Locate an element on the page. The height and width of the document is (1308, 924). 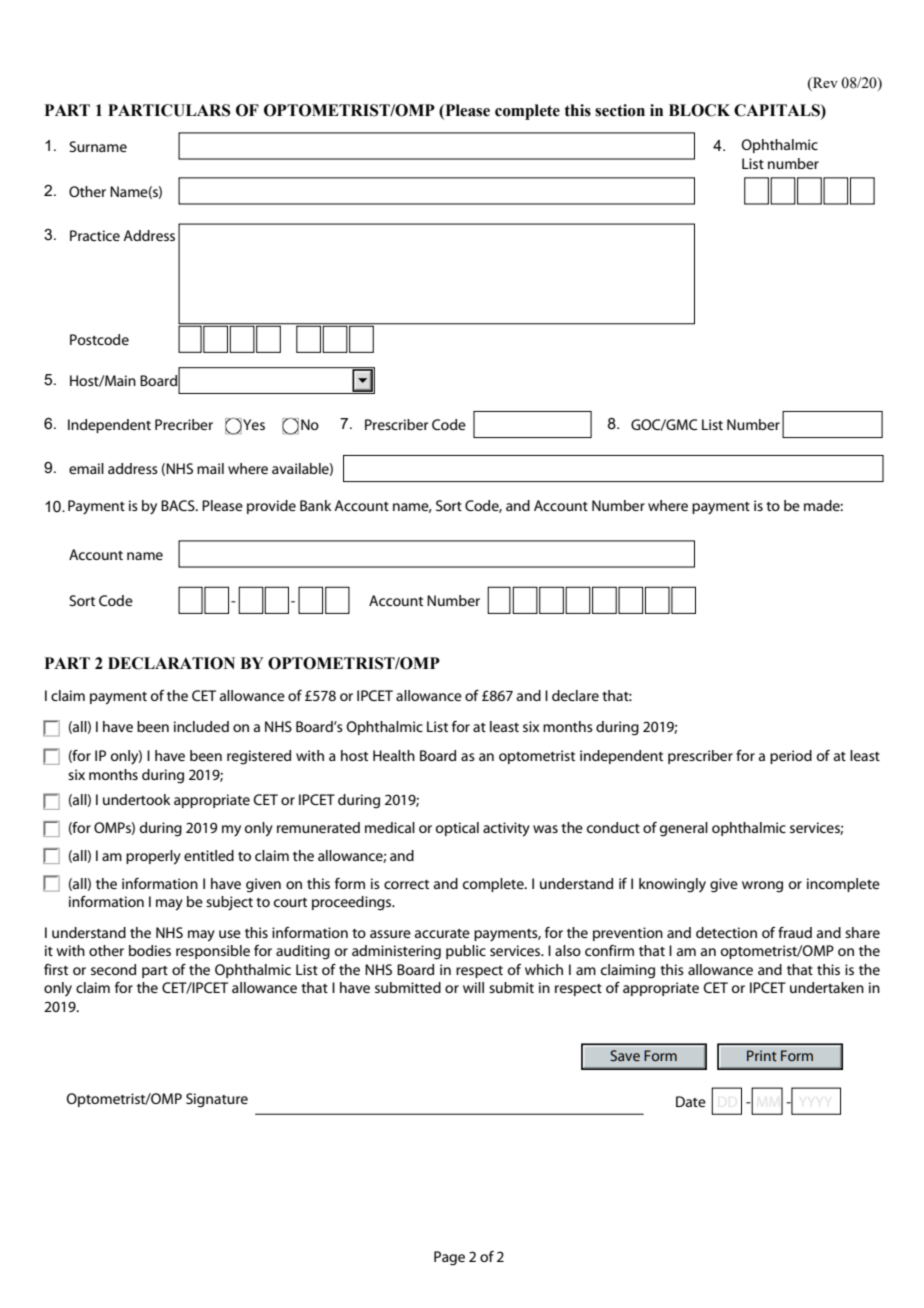
BLOCK is located at coordinates (699, 110).
